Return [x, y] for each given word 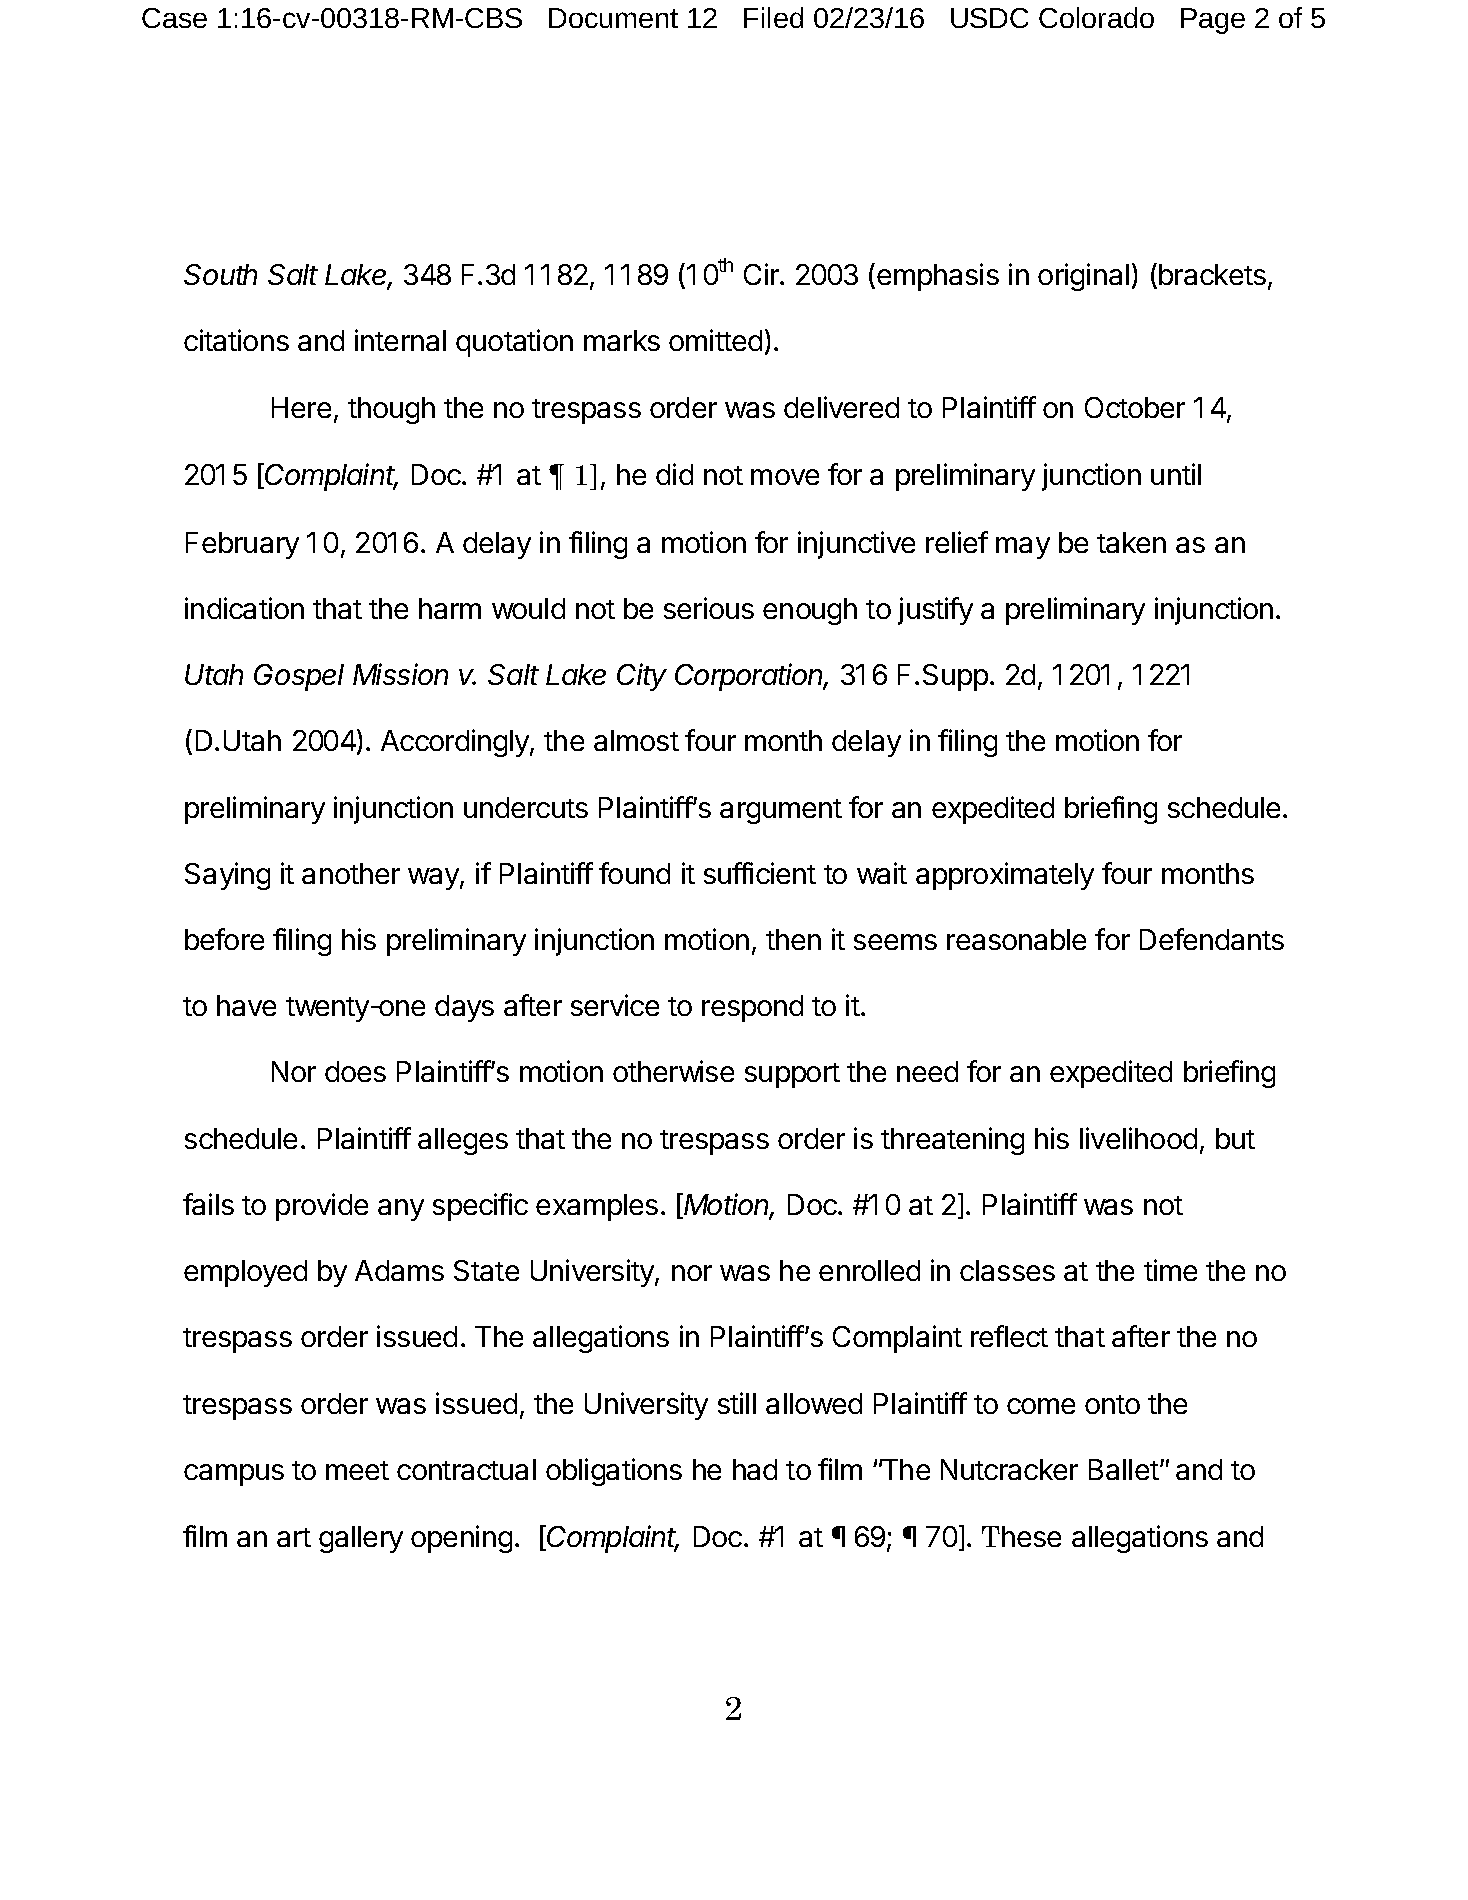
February [242, 545]
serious [709, 608]
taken [1131, 542]
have [246, 1005]
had [755, 1469]
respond [752, 1008]
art [294, 1537]
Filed [773, 17]
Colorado [1096, 17]
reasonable [1016, 939]
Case [174, 18]
